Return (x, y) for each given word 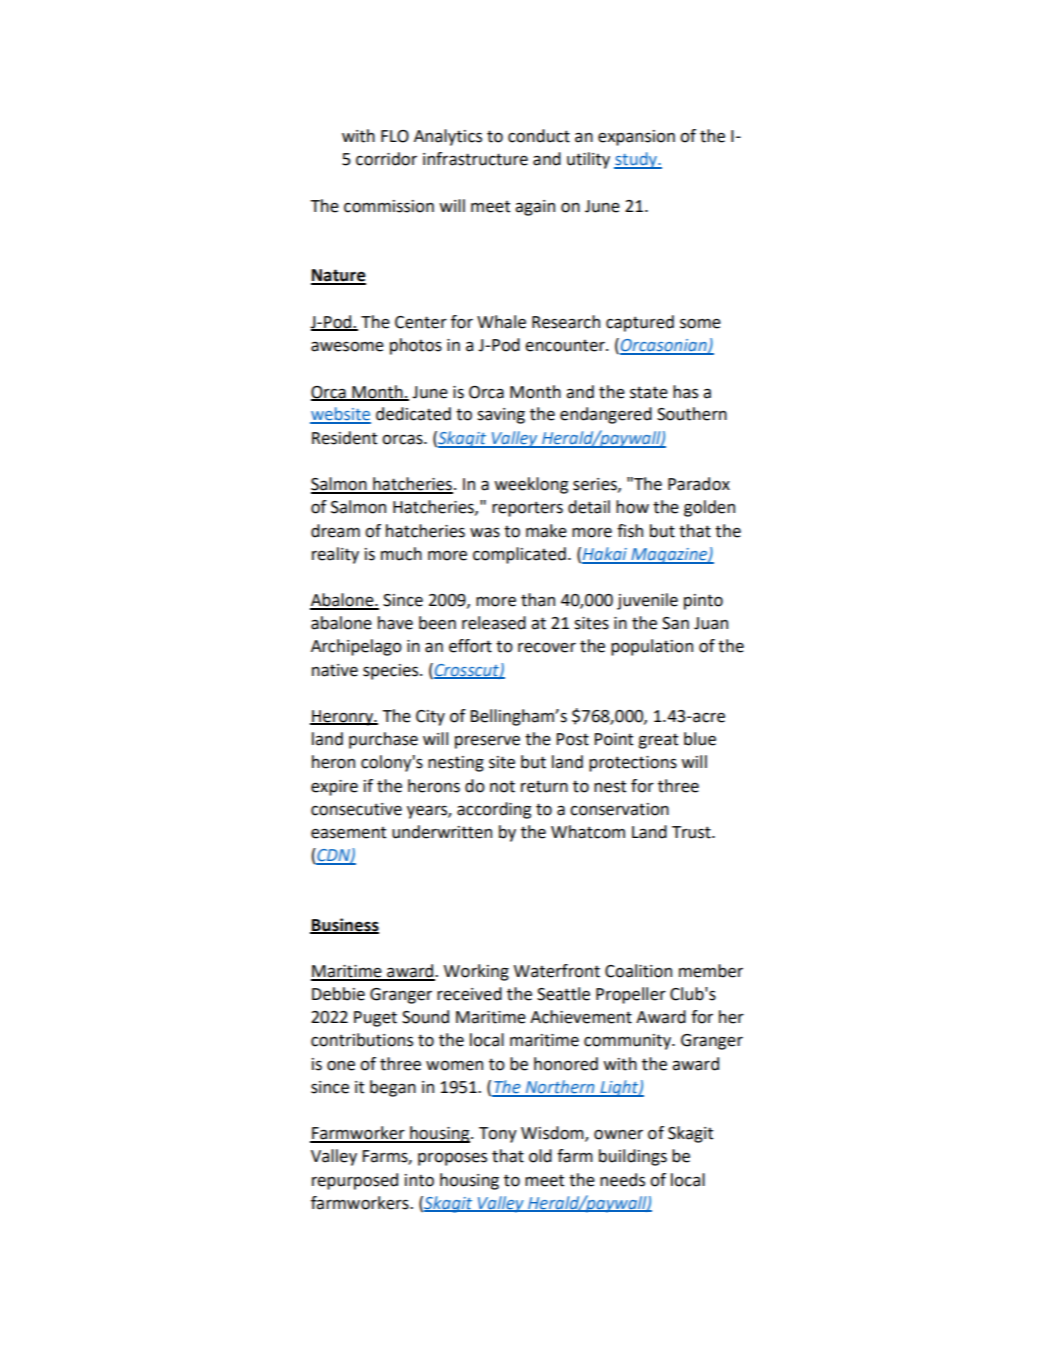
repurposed (355, 1181)
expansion (636, 138)
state (649, 392)
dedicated (413, 414)
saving (501, 416)
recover (547, 647)
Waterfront (557, 971)
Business (344, 925)
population (652, 647)
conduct (539, 136)
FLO (395, 136)
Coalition (638, 971)
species (392, 672)
